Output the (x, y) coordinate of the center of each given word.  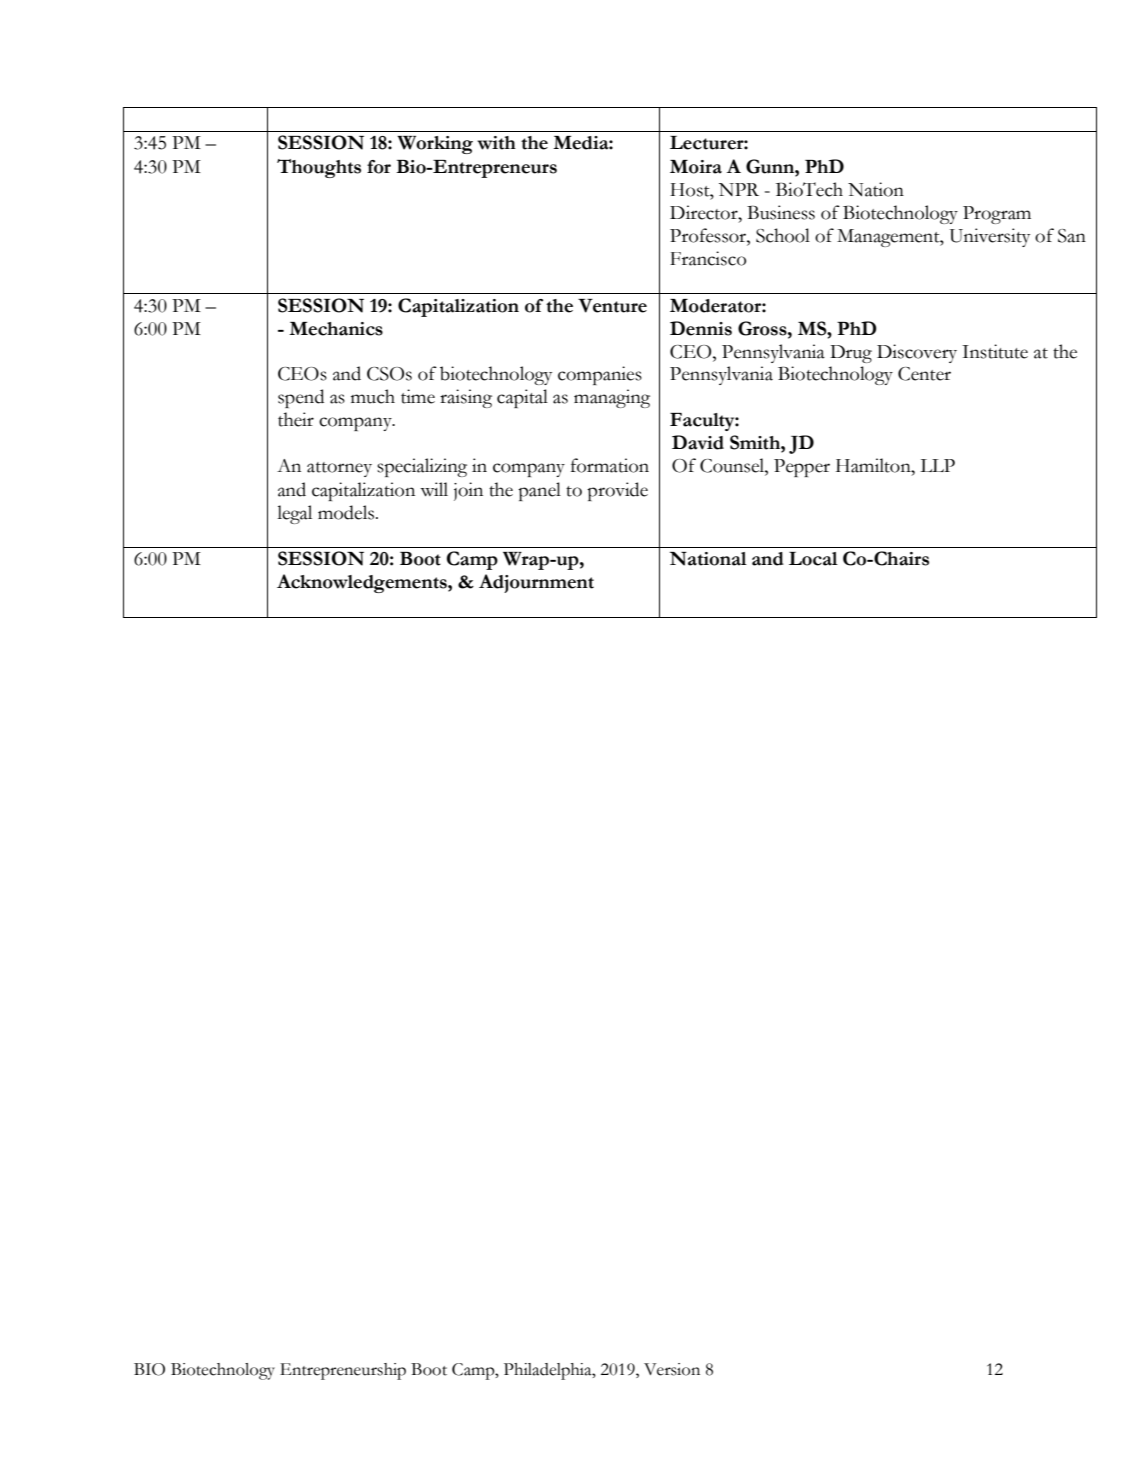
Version (672, 1369)
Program (997, 215)
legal (294, 514)
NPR (739, 189)
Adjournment (536, 583)
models (346, 512)
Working (435, 145)
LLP (937, 465)
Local (813, 559)
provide (617, 491)
